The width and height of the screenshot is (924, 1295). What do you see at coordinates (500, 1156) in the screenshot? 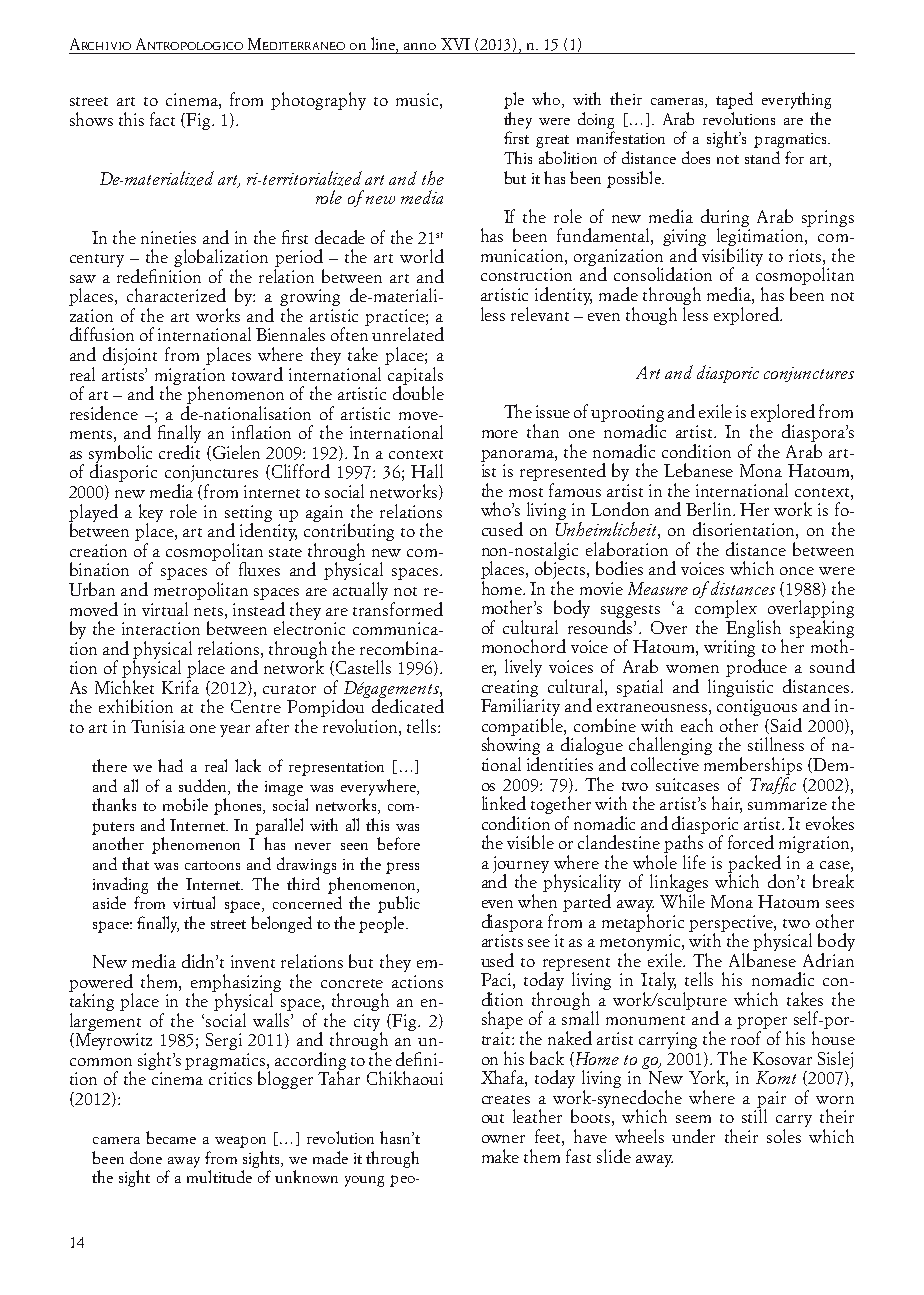
I see `make` at bounding box center [500, 1156].
